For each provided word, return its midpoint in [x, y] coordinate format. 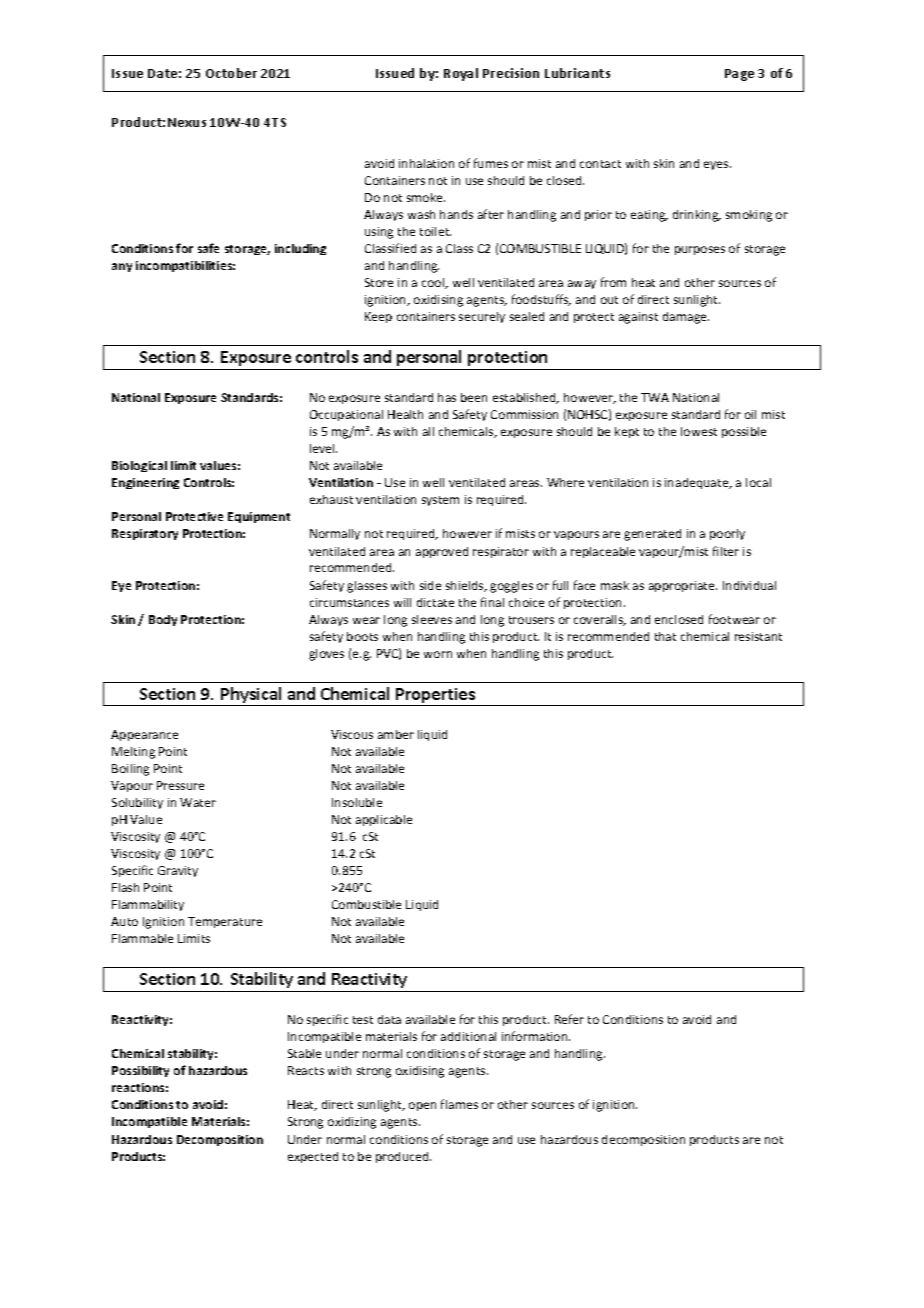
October [231, 73]
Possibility [140, 1071]
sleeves [432, 619]
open [422, 1106]
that [665, 636]
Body [163, 620]
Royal [461, 74]
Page [739, 75]
